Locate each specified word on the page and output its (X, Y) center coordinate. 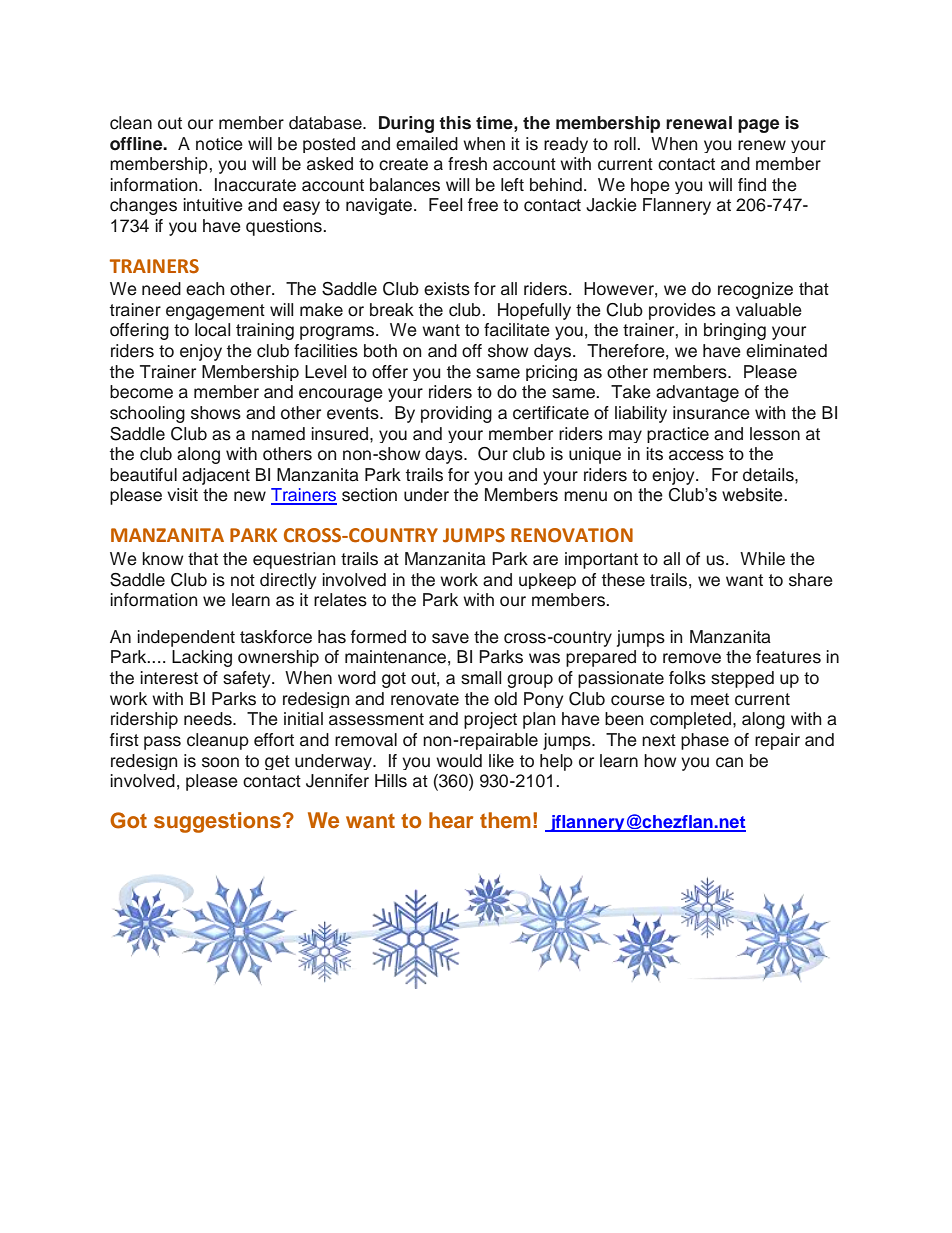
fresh (467, 164)
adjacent (216, 476)
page (758, 126)
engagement (215, 312)
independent (186, 638)
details (769, 475)
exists (447, 289)
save (450, 638)
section (369, 495)
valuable (769, 310)
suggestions (217, 822)
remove (692, 658)
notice (219, 144)
